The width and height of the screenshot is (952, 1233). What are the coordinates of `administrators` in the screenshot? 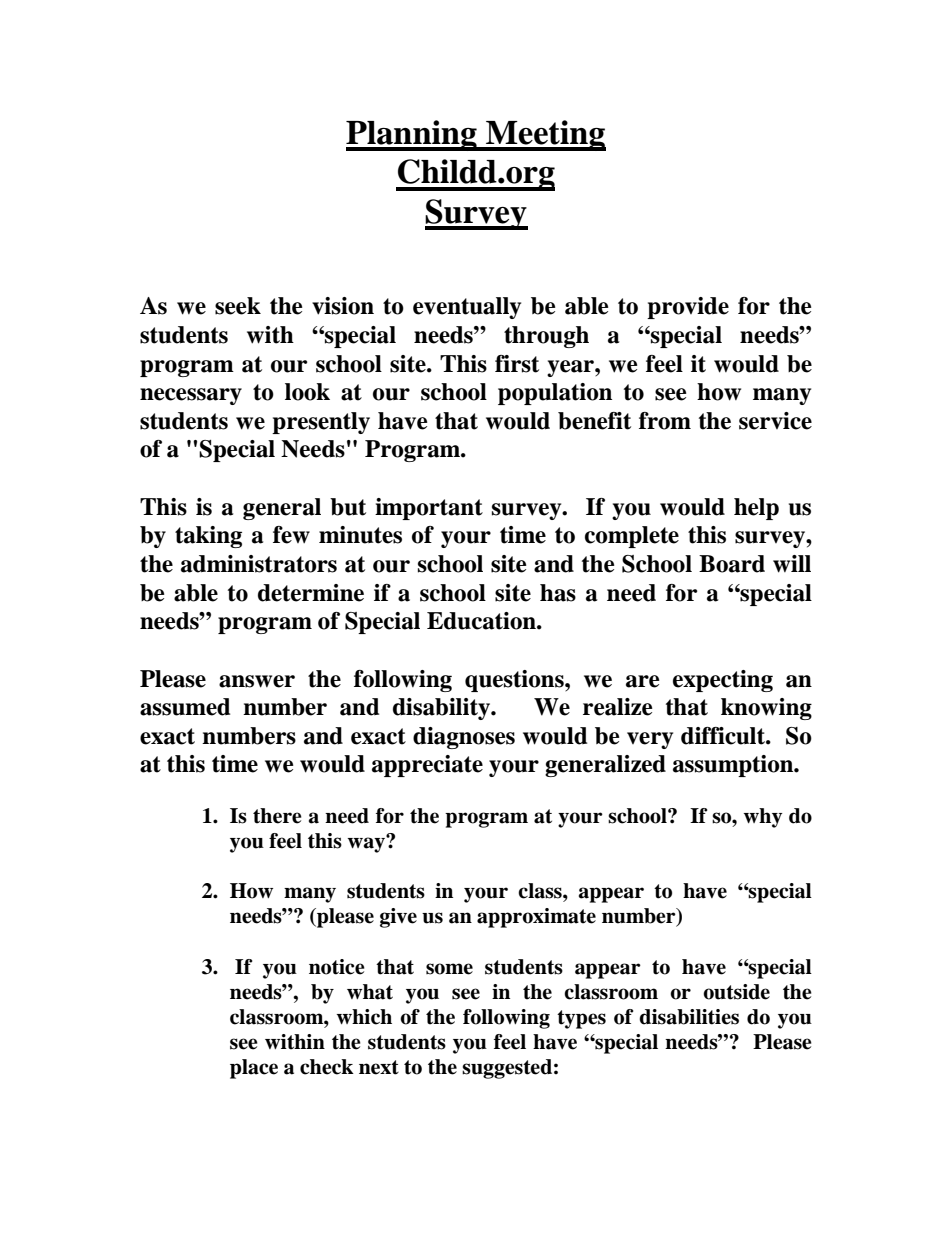 It's located at (259, 564).
